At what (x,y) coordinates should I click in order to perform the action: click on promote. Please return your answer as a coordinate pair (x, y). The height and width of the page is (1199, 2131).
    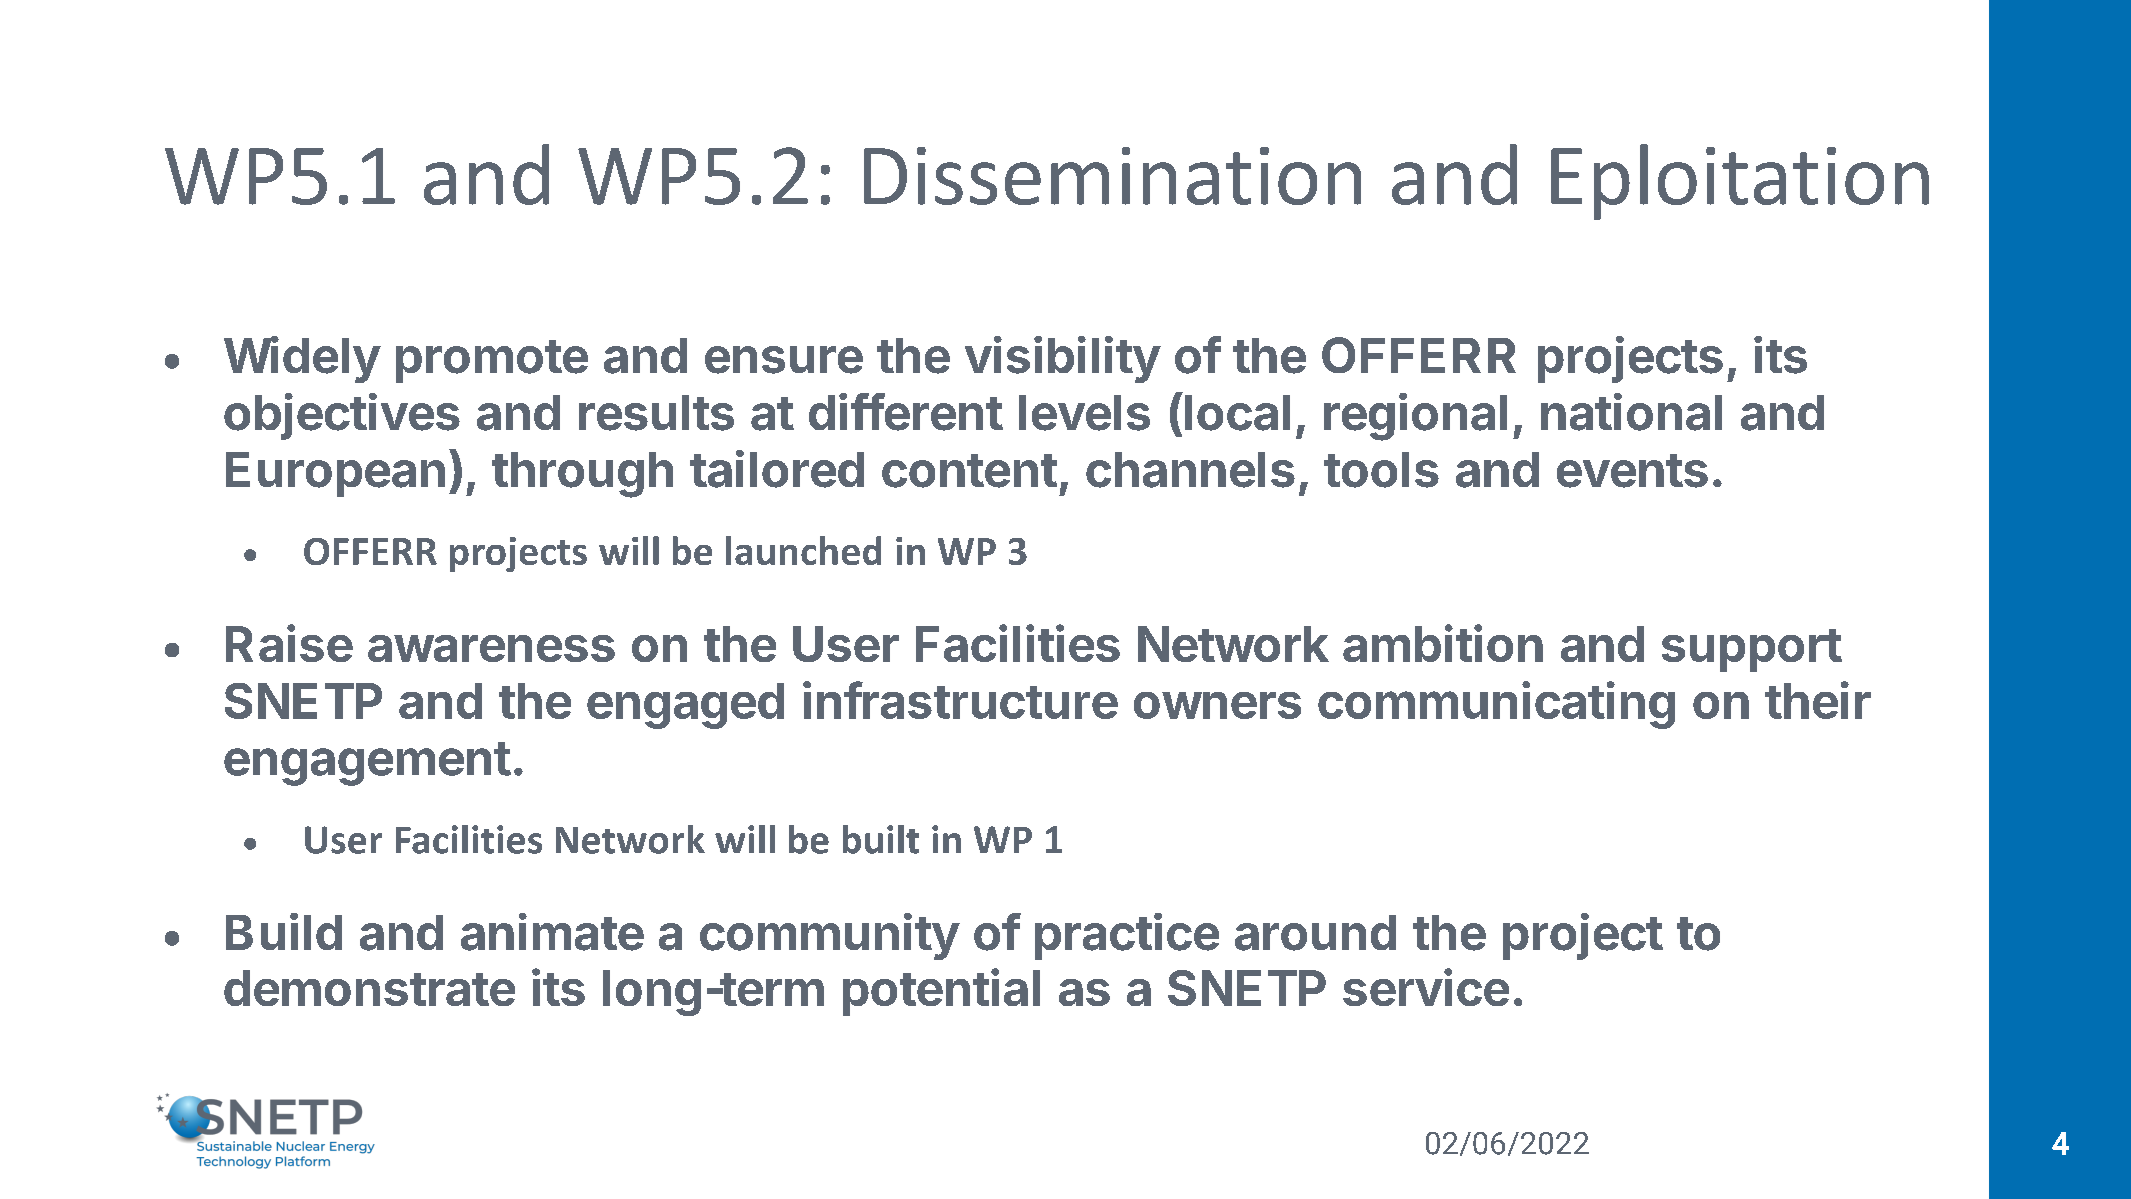
    Looking at the image, I should click on (492, 361).
